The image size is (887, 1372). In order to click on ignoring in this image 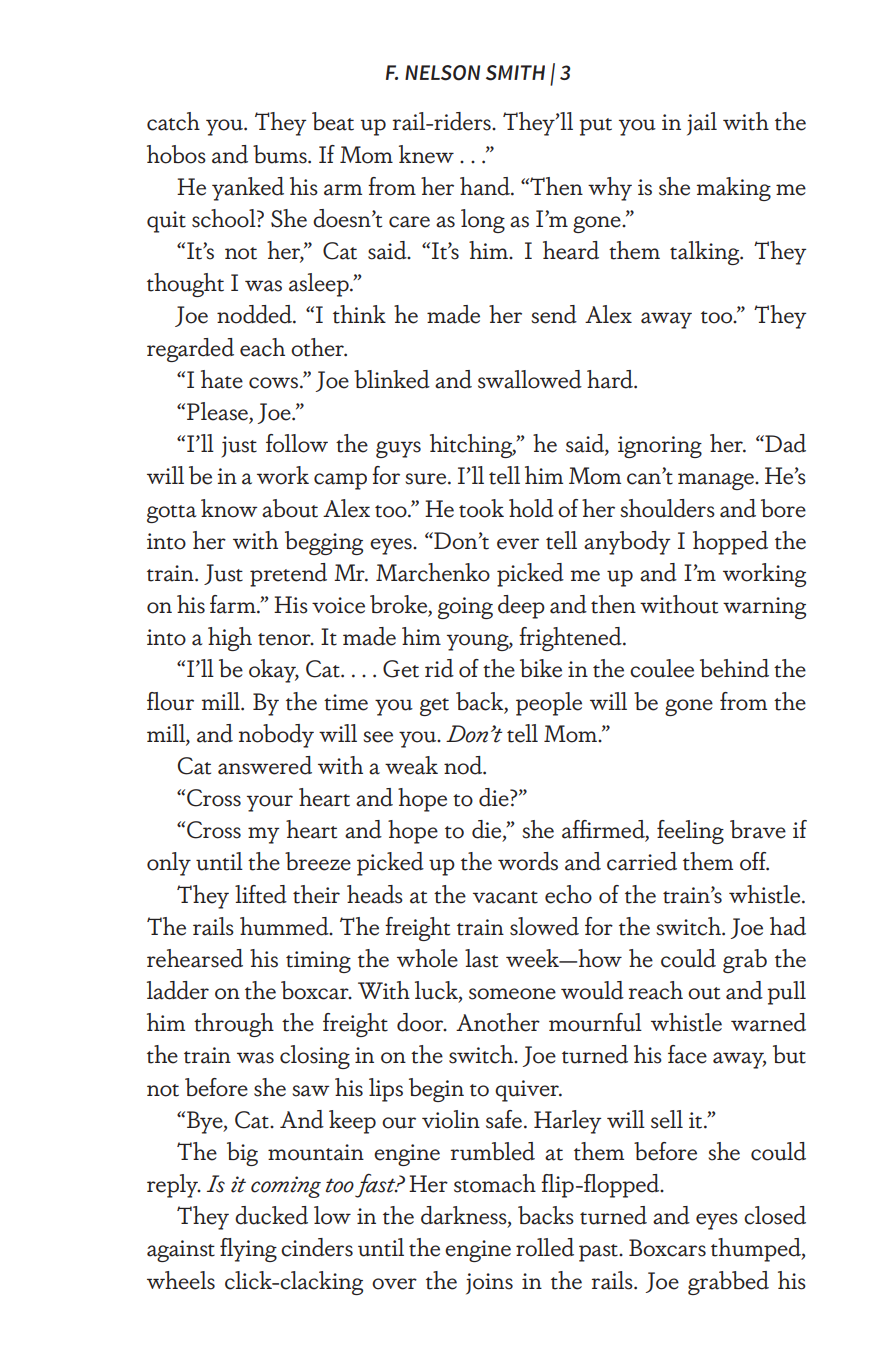, I will do `click(660, 447)`.
